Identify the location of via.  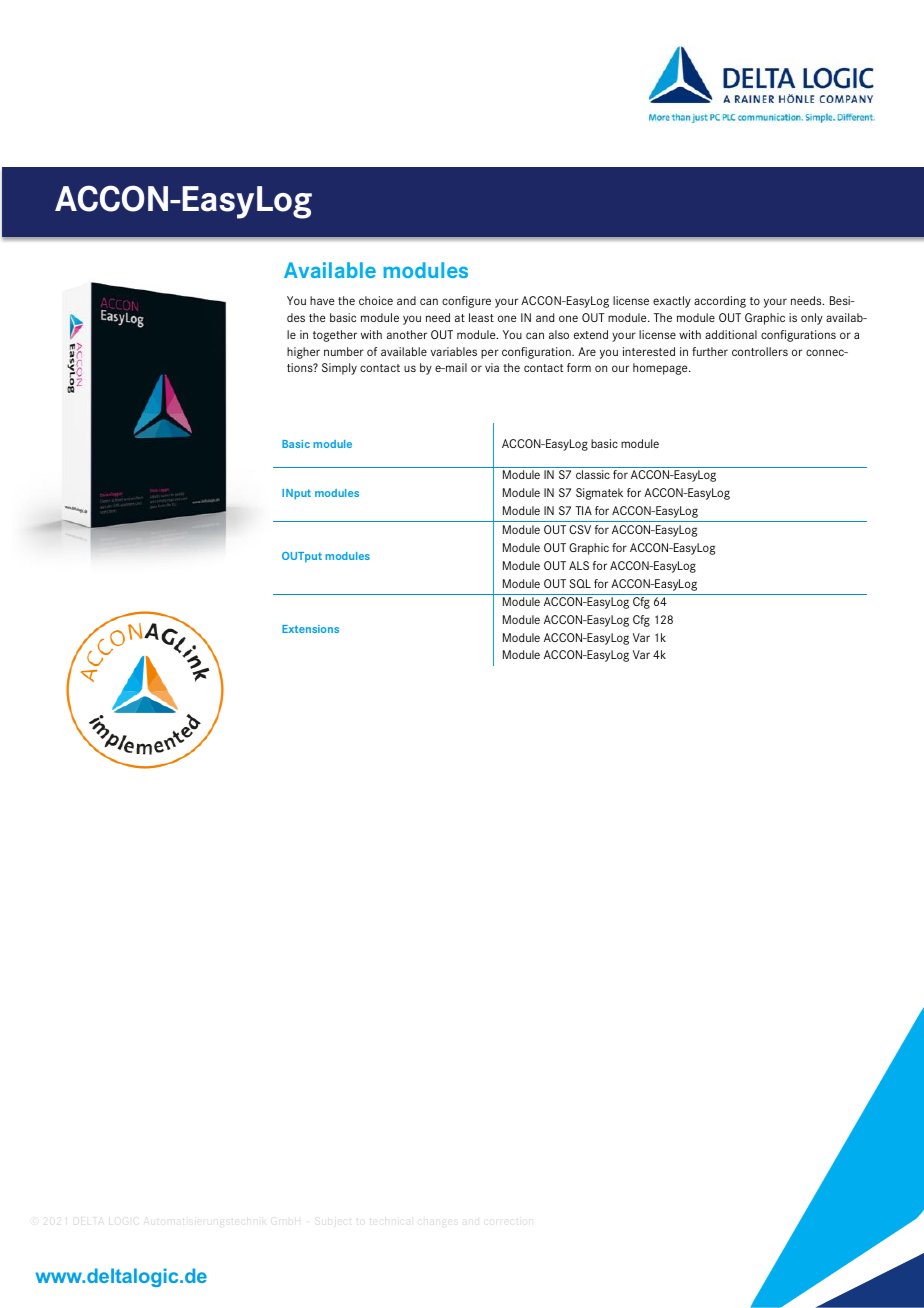
(492, 367).
